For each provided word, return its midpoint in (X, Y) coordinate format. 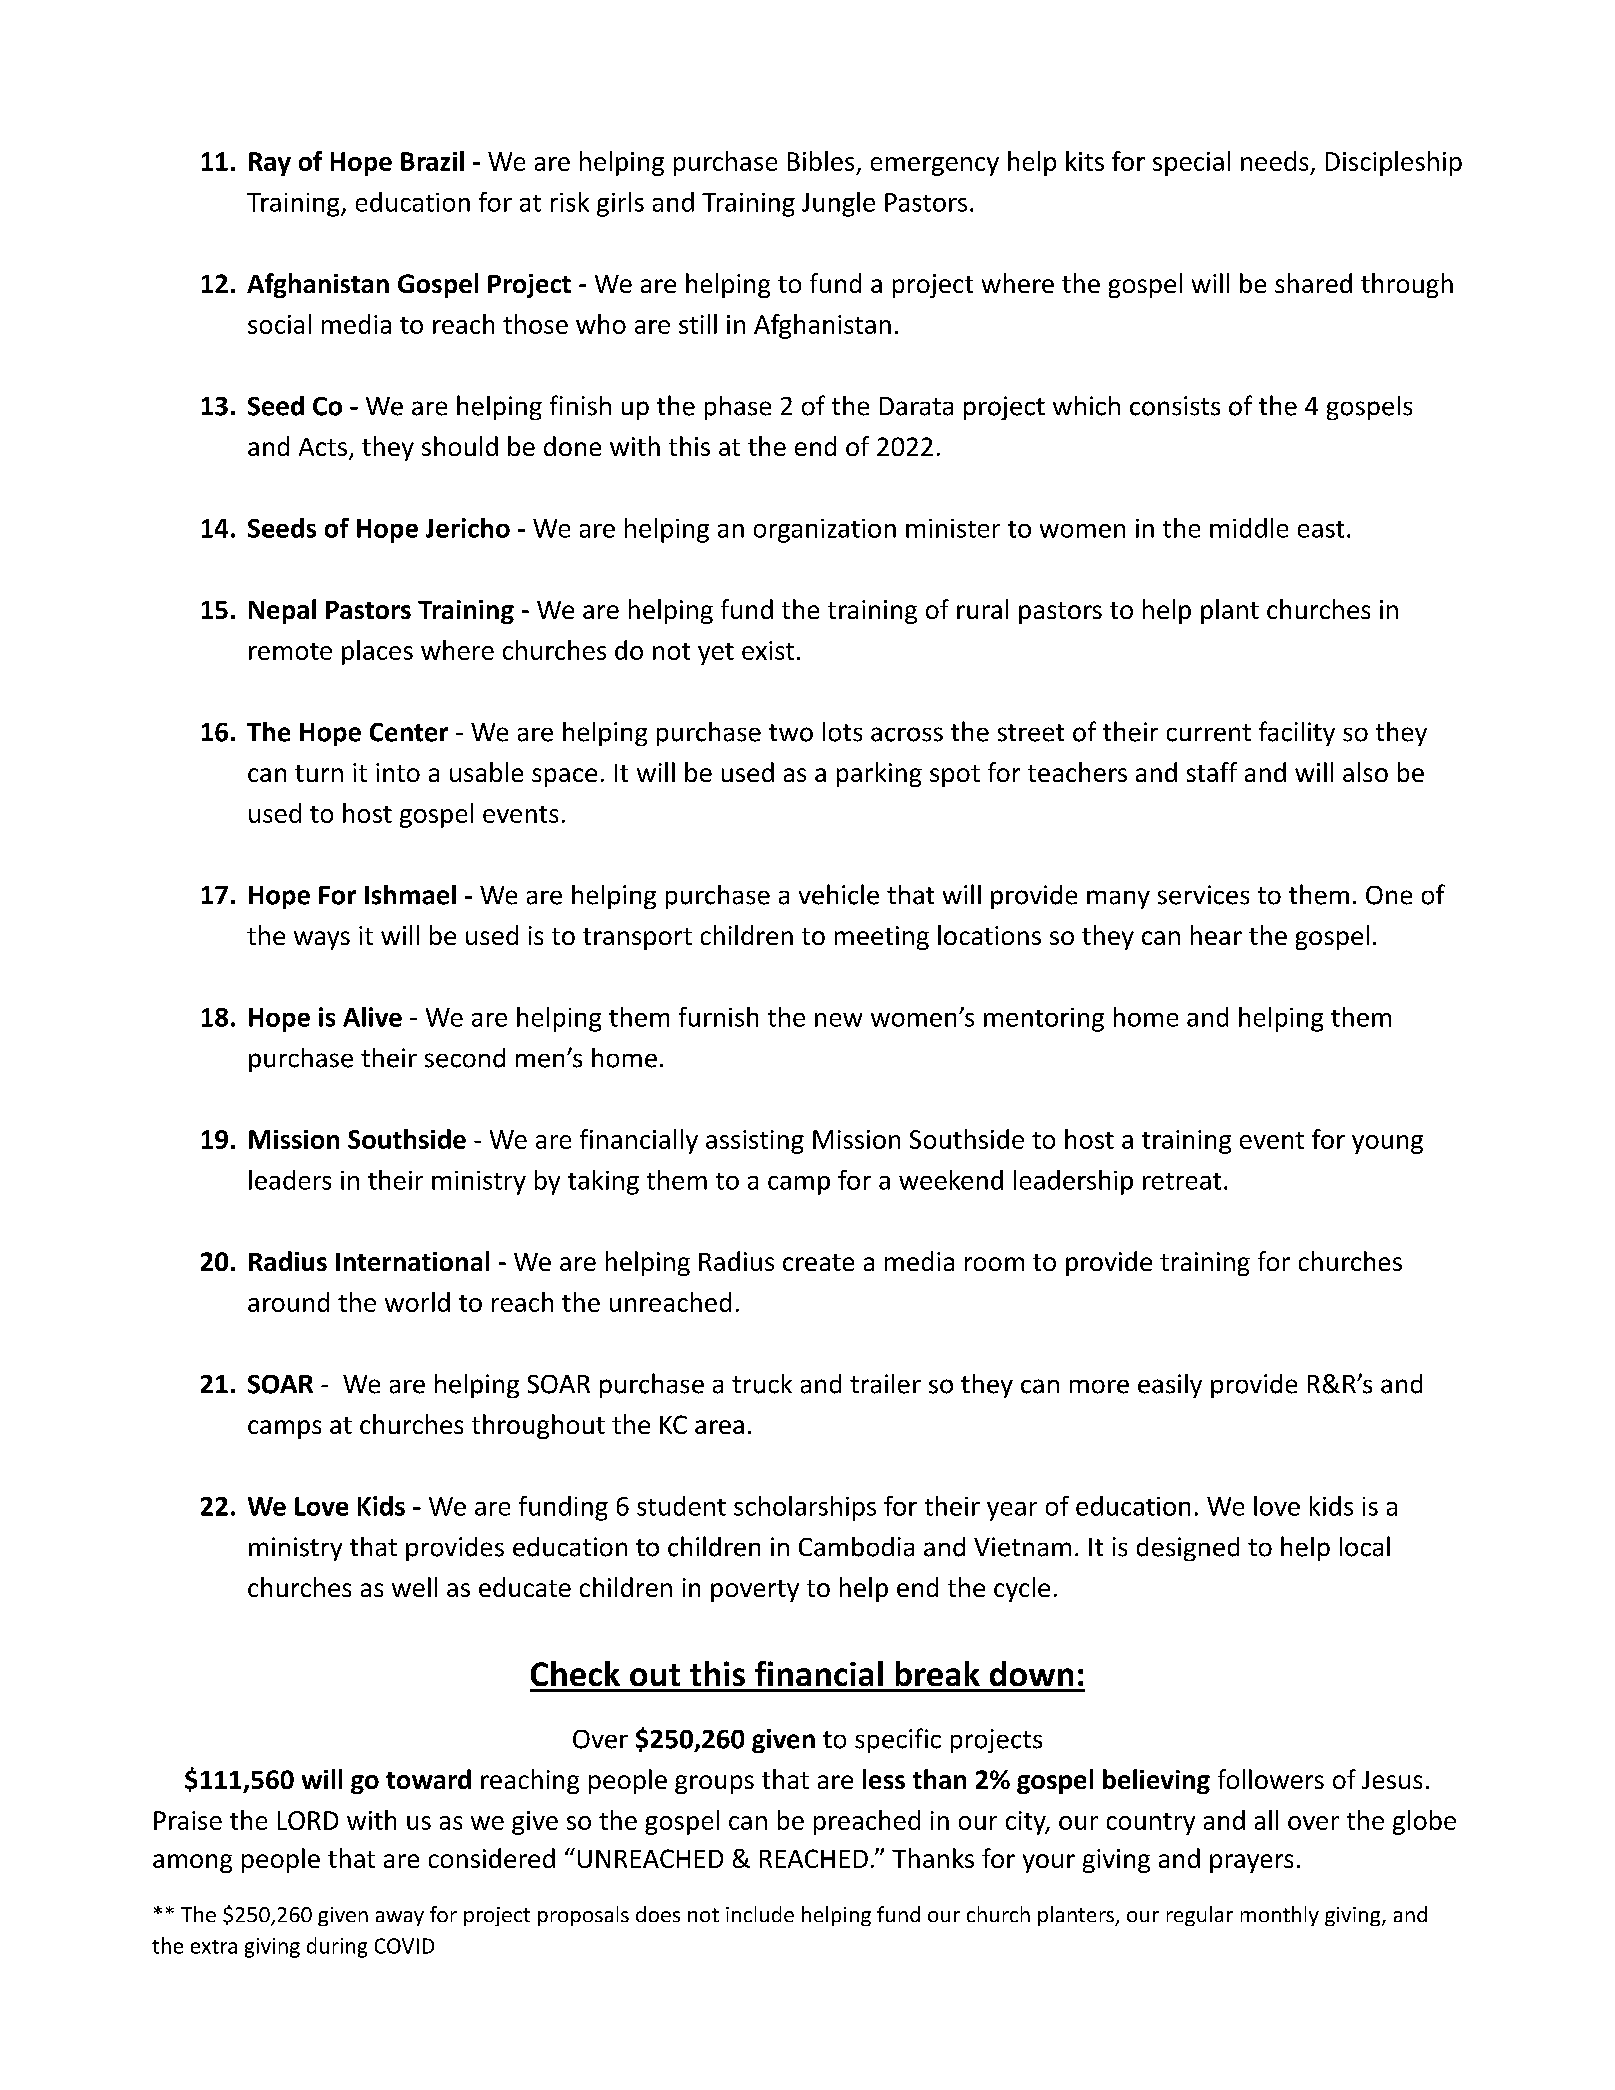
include (760, 1914)
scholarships (805, 1508)
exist (768, 650)
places (377, 652)
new (838, 1020)
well (414, 1587)
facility (1297, 733)
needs (1274, 161)
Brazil (432, 161)
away (400, 1918)
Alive (372, 1017)
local (1365, 1546)
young (1387, 1144)
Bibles (821, 161)
